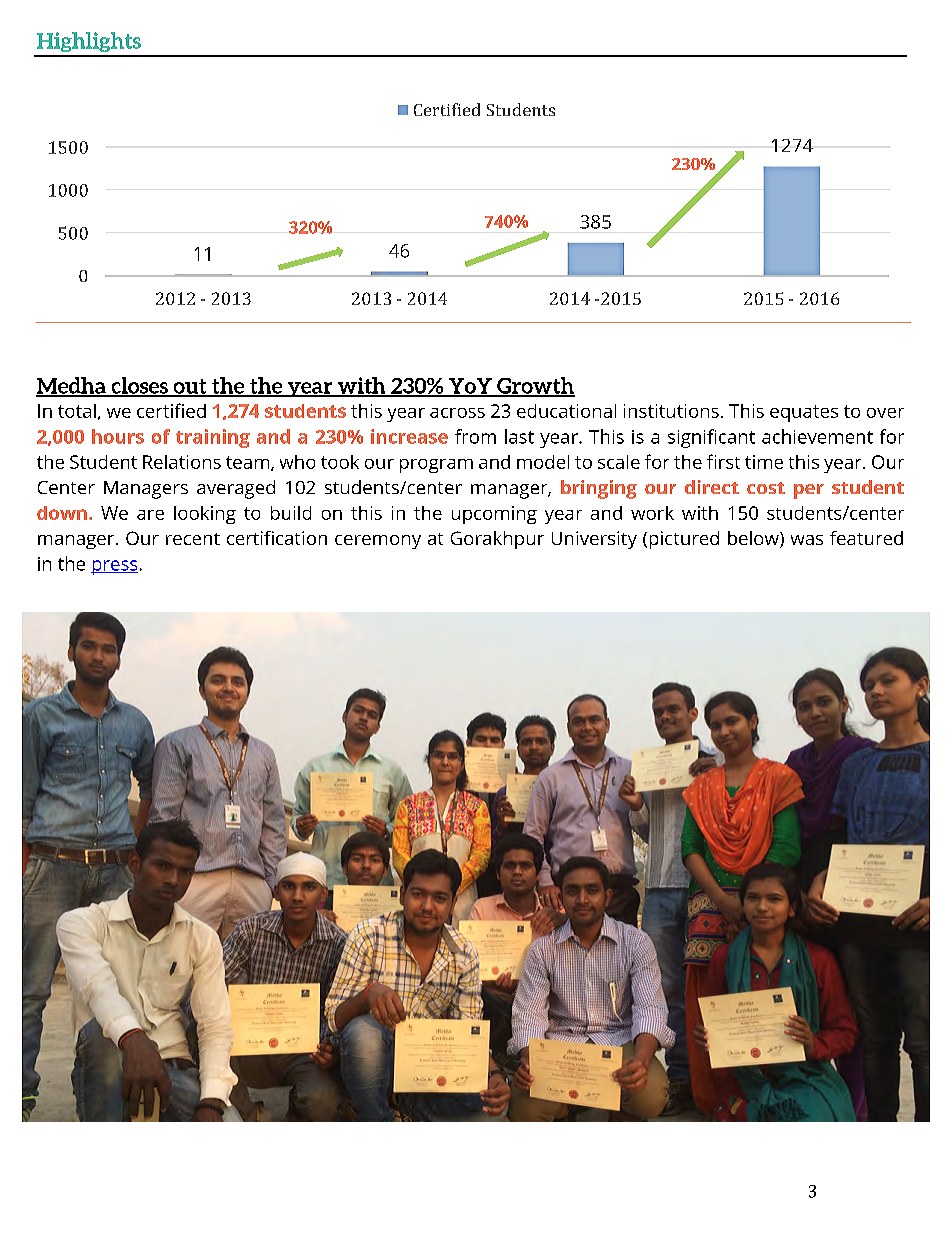 Image resolution: width=952 pixels, height=1233 pixels. I want to click on ceremony, so click(378, 542).
